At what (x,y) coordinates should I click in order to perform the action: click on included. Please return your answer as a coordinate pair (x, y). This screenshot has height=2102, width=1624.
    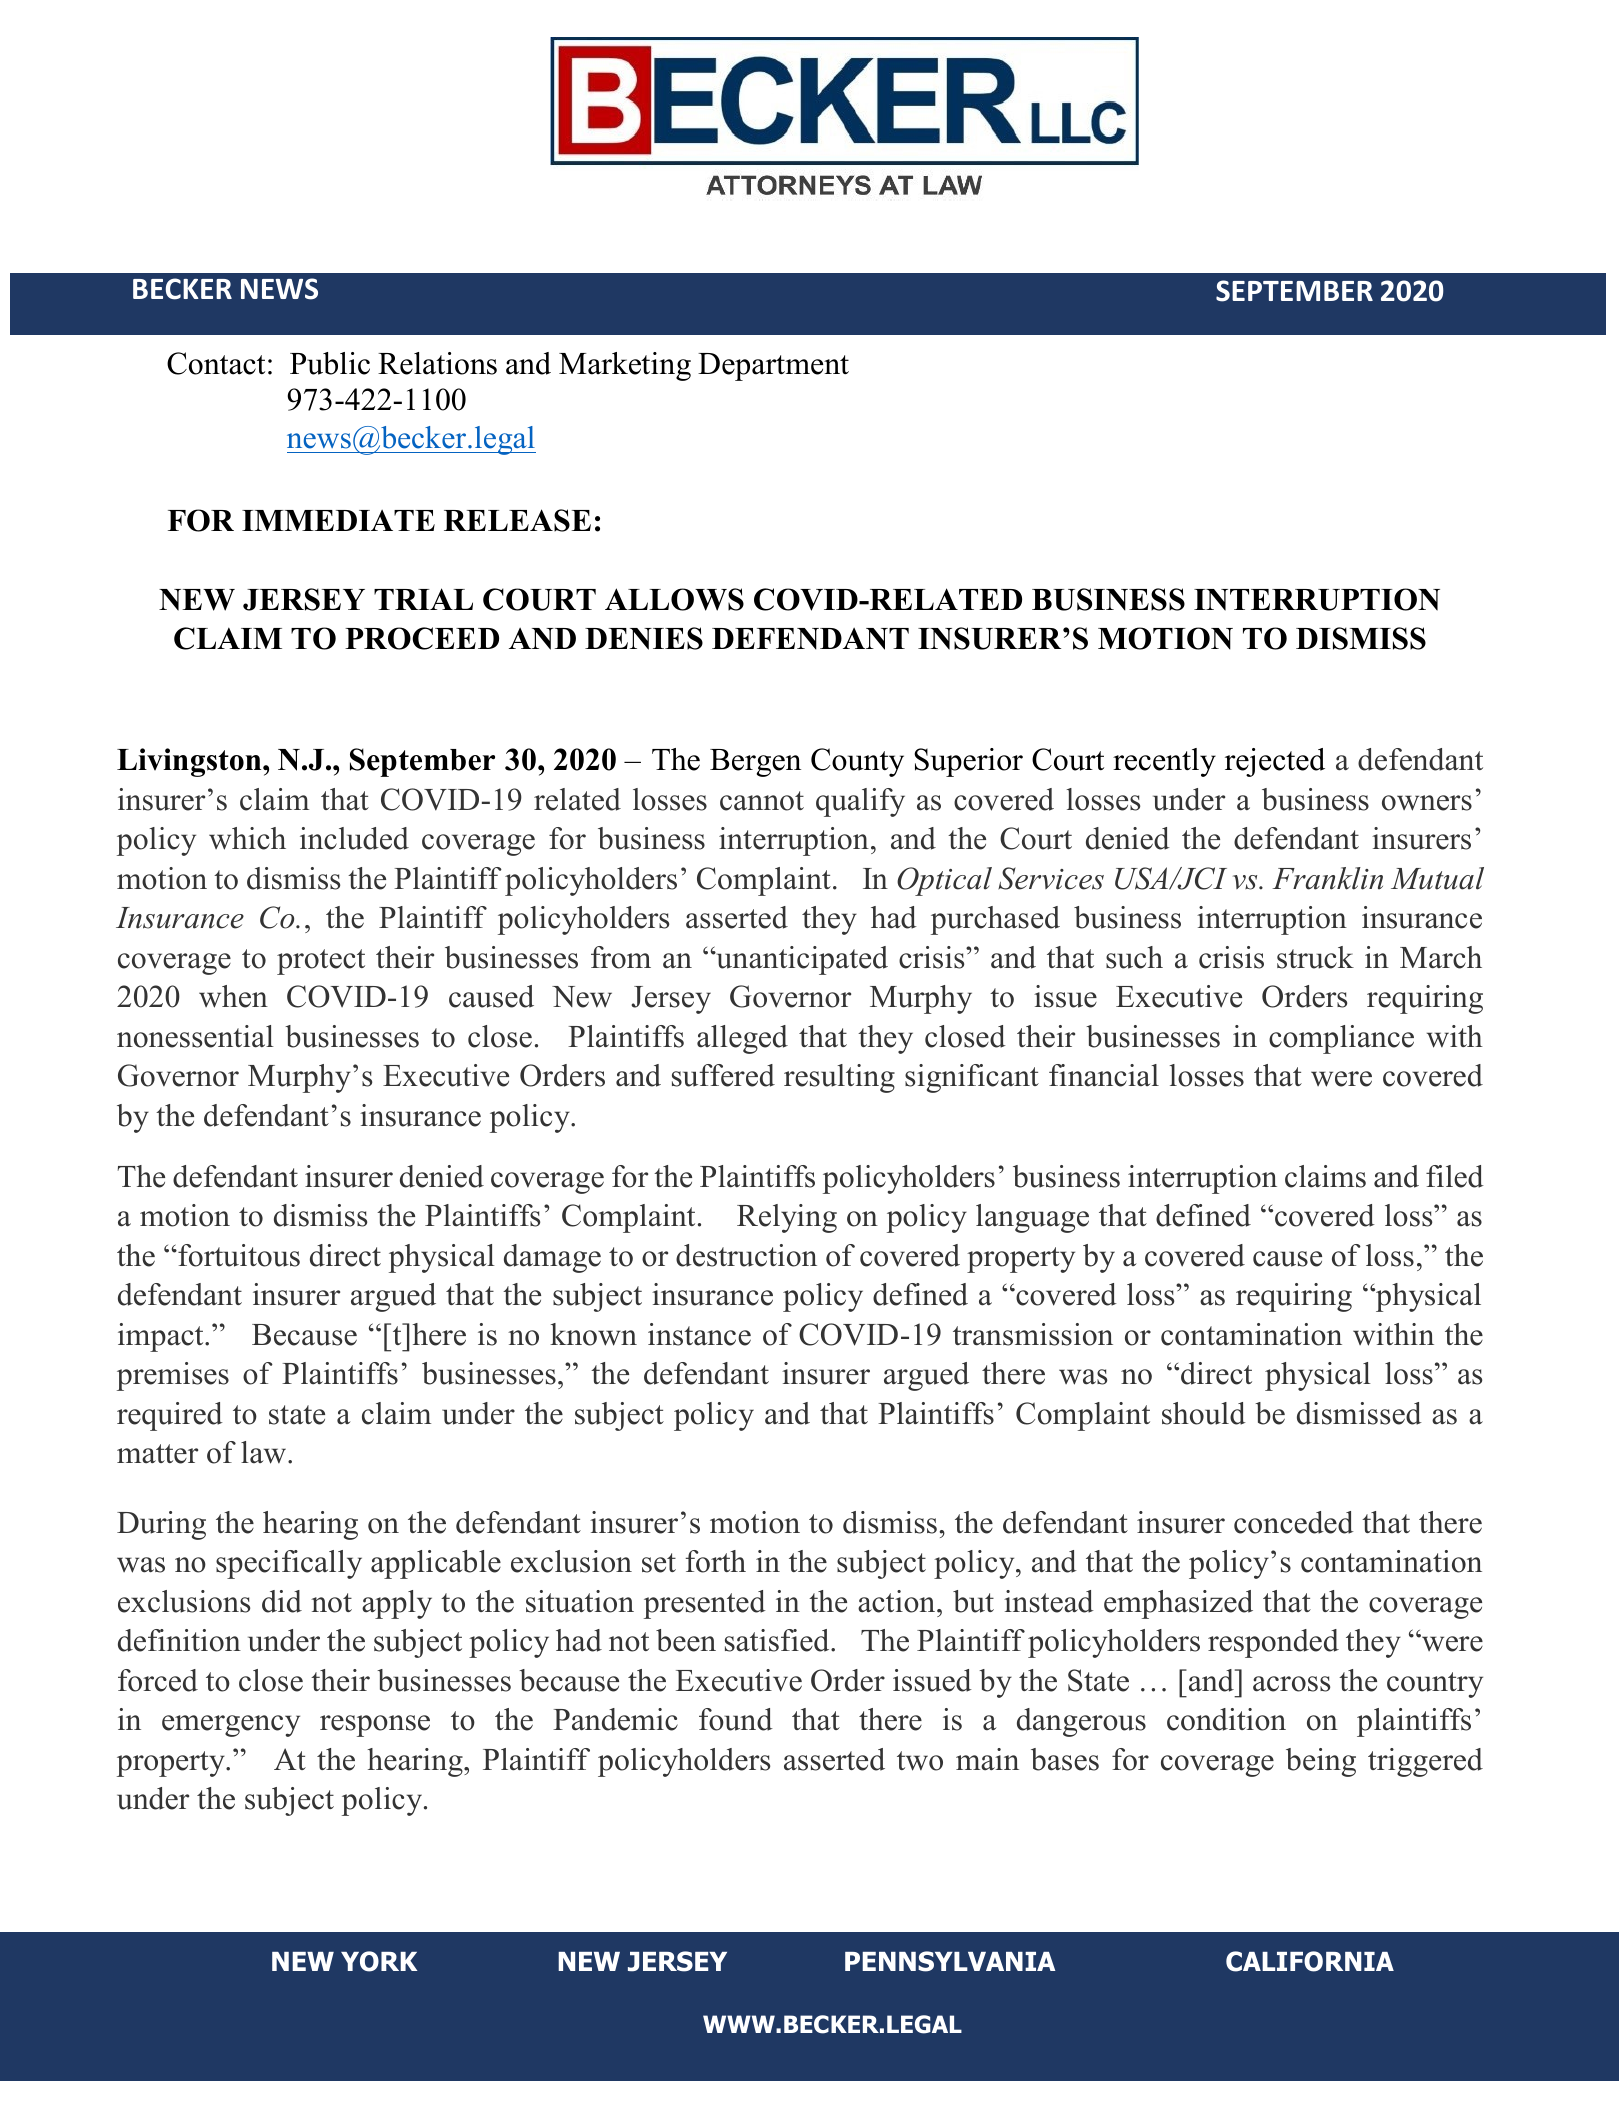
    Looking at the image, I should click on (354, 838).
